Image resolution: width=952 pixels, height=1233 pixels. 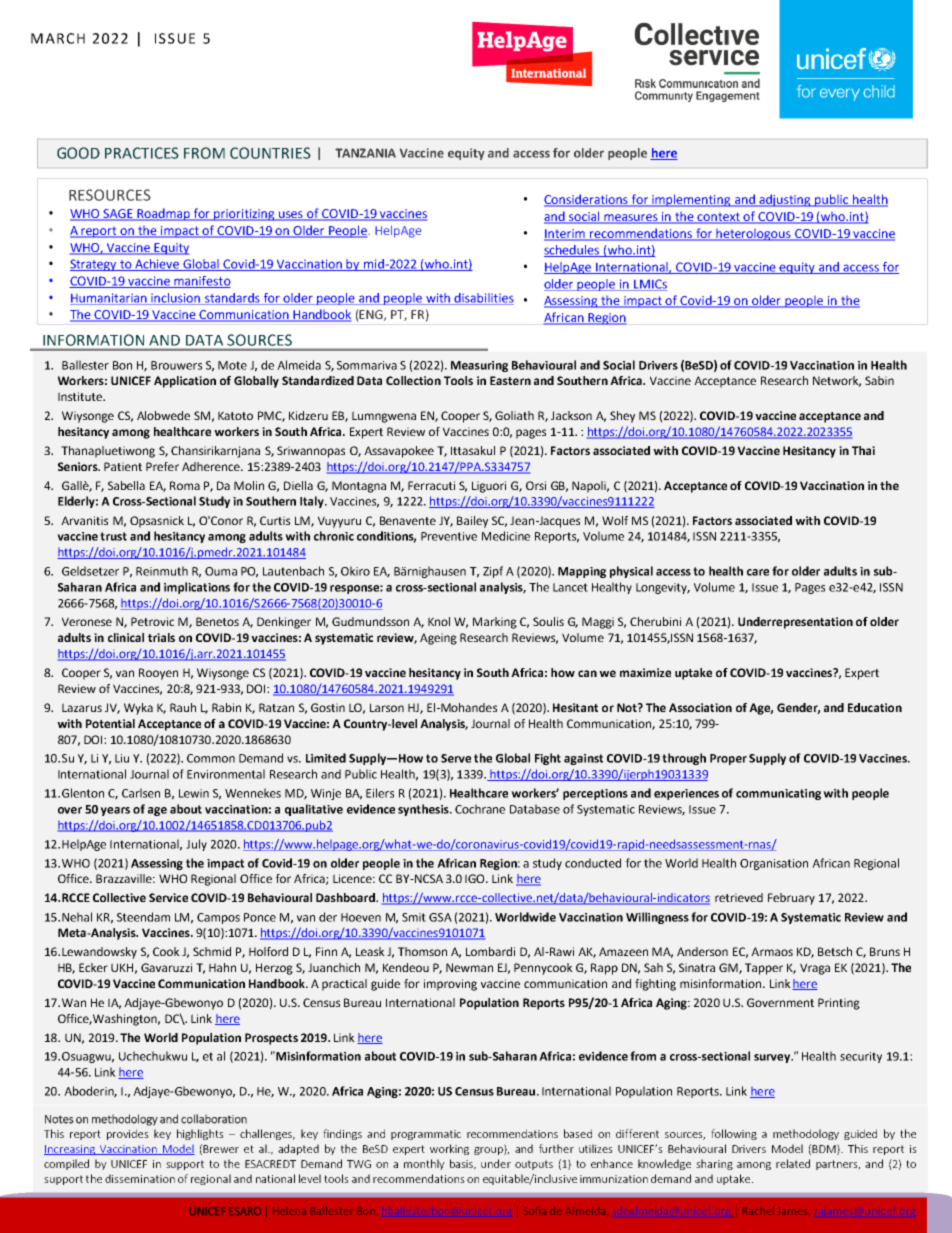 I want to click on Roma, so click(x=185, y=485).
